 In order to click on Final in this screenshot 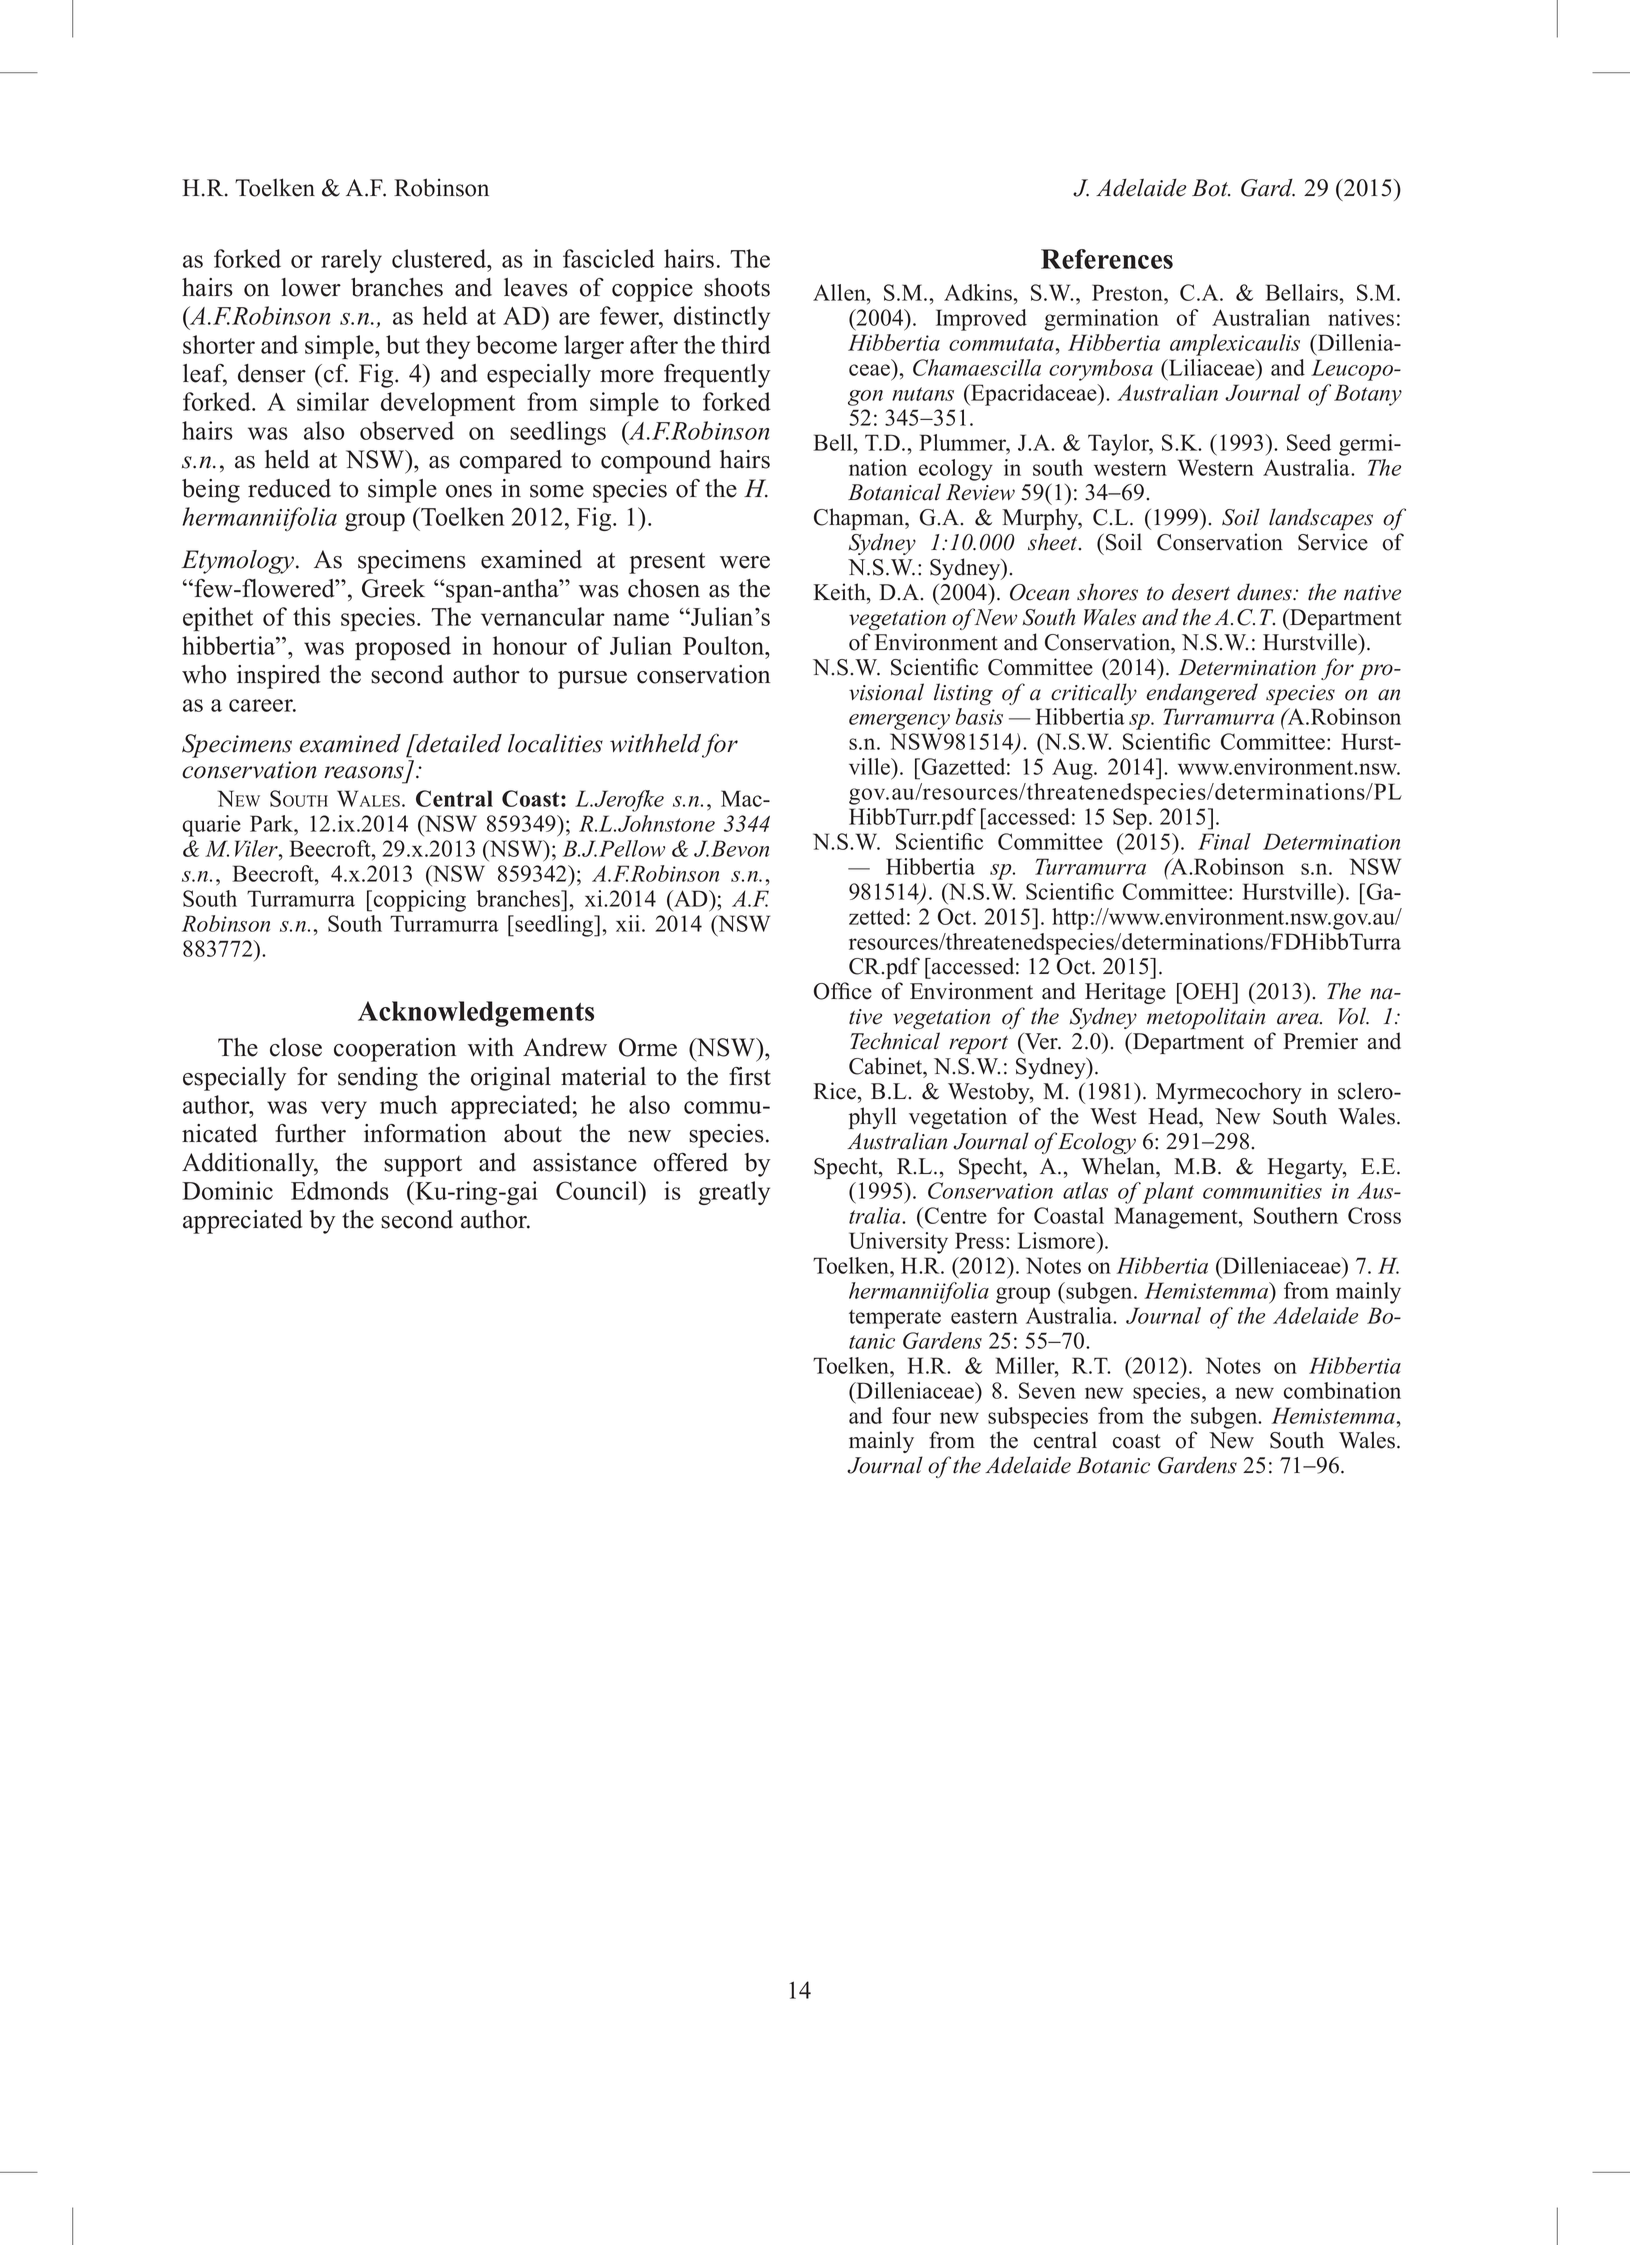, I will do `click(1224, 841)`.
